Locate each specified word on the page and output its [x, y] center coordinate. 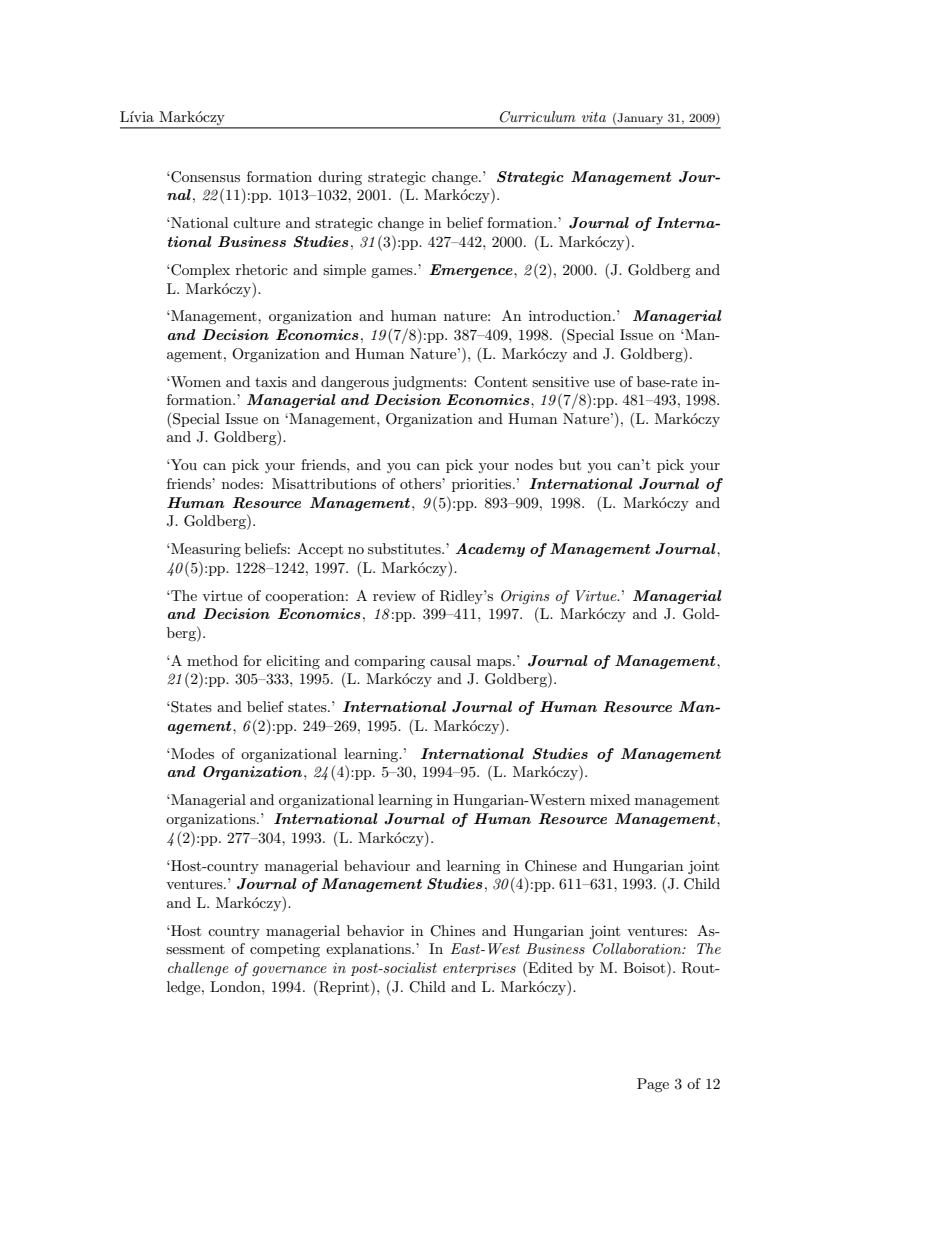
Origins [525, 597]
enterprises [479, 969]
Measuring [205, 550]
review [394, 596]
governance [289, 971]
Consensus [204, 177]
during [340, 178]
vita [594, 117]
